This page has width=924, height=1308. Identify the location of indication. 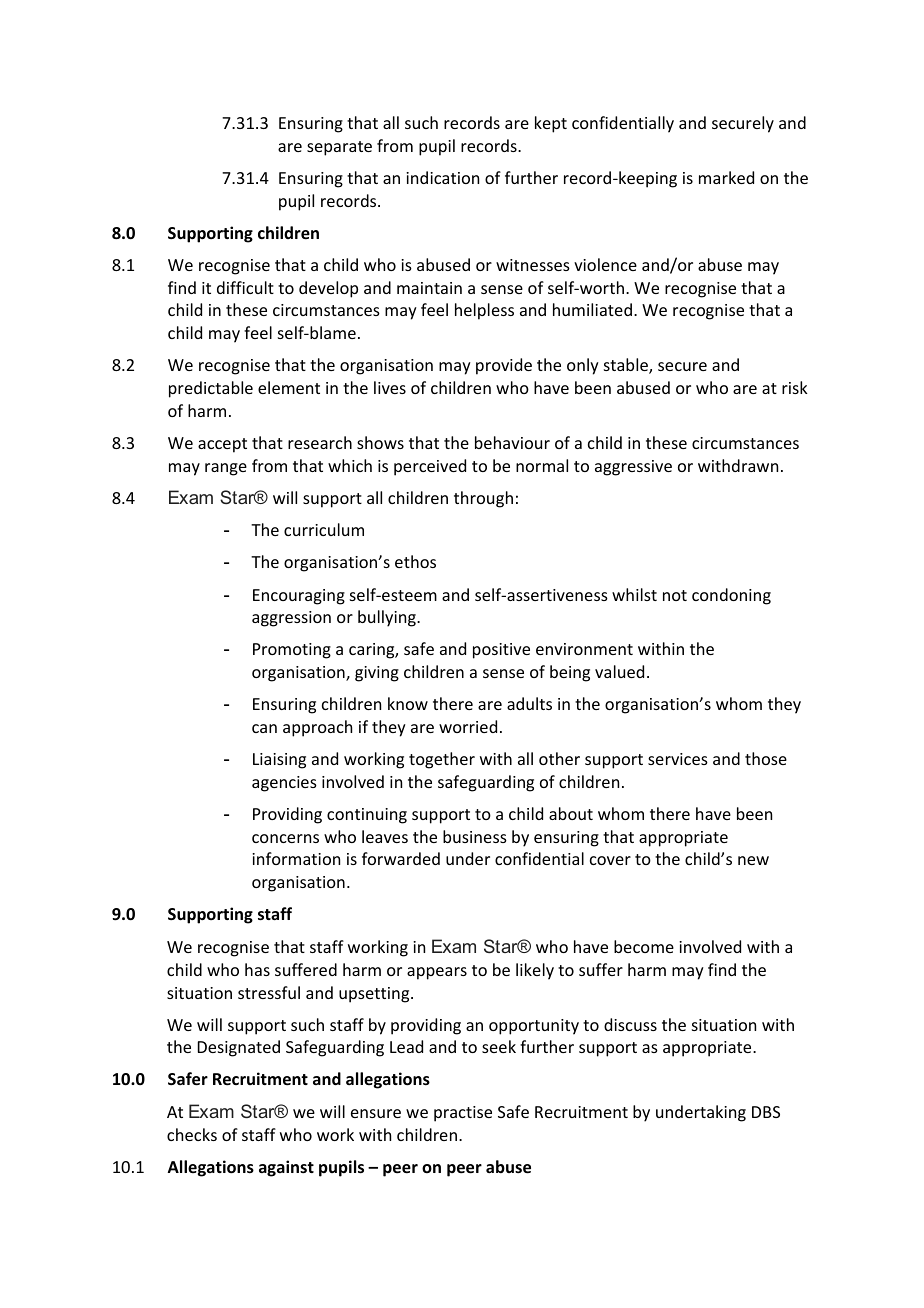
(442, 177).
